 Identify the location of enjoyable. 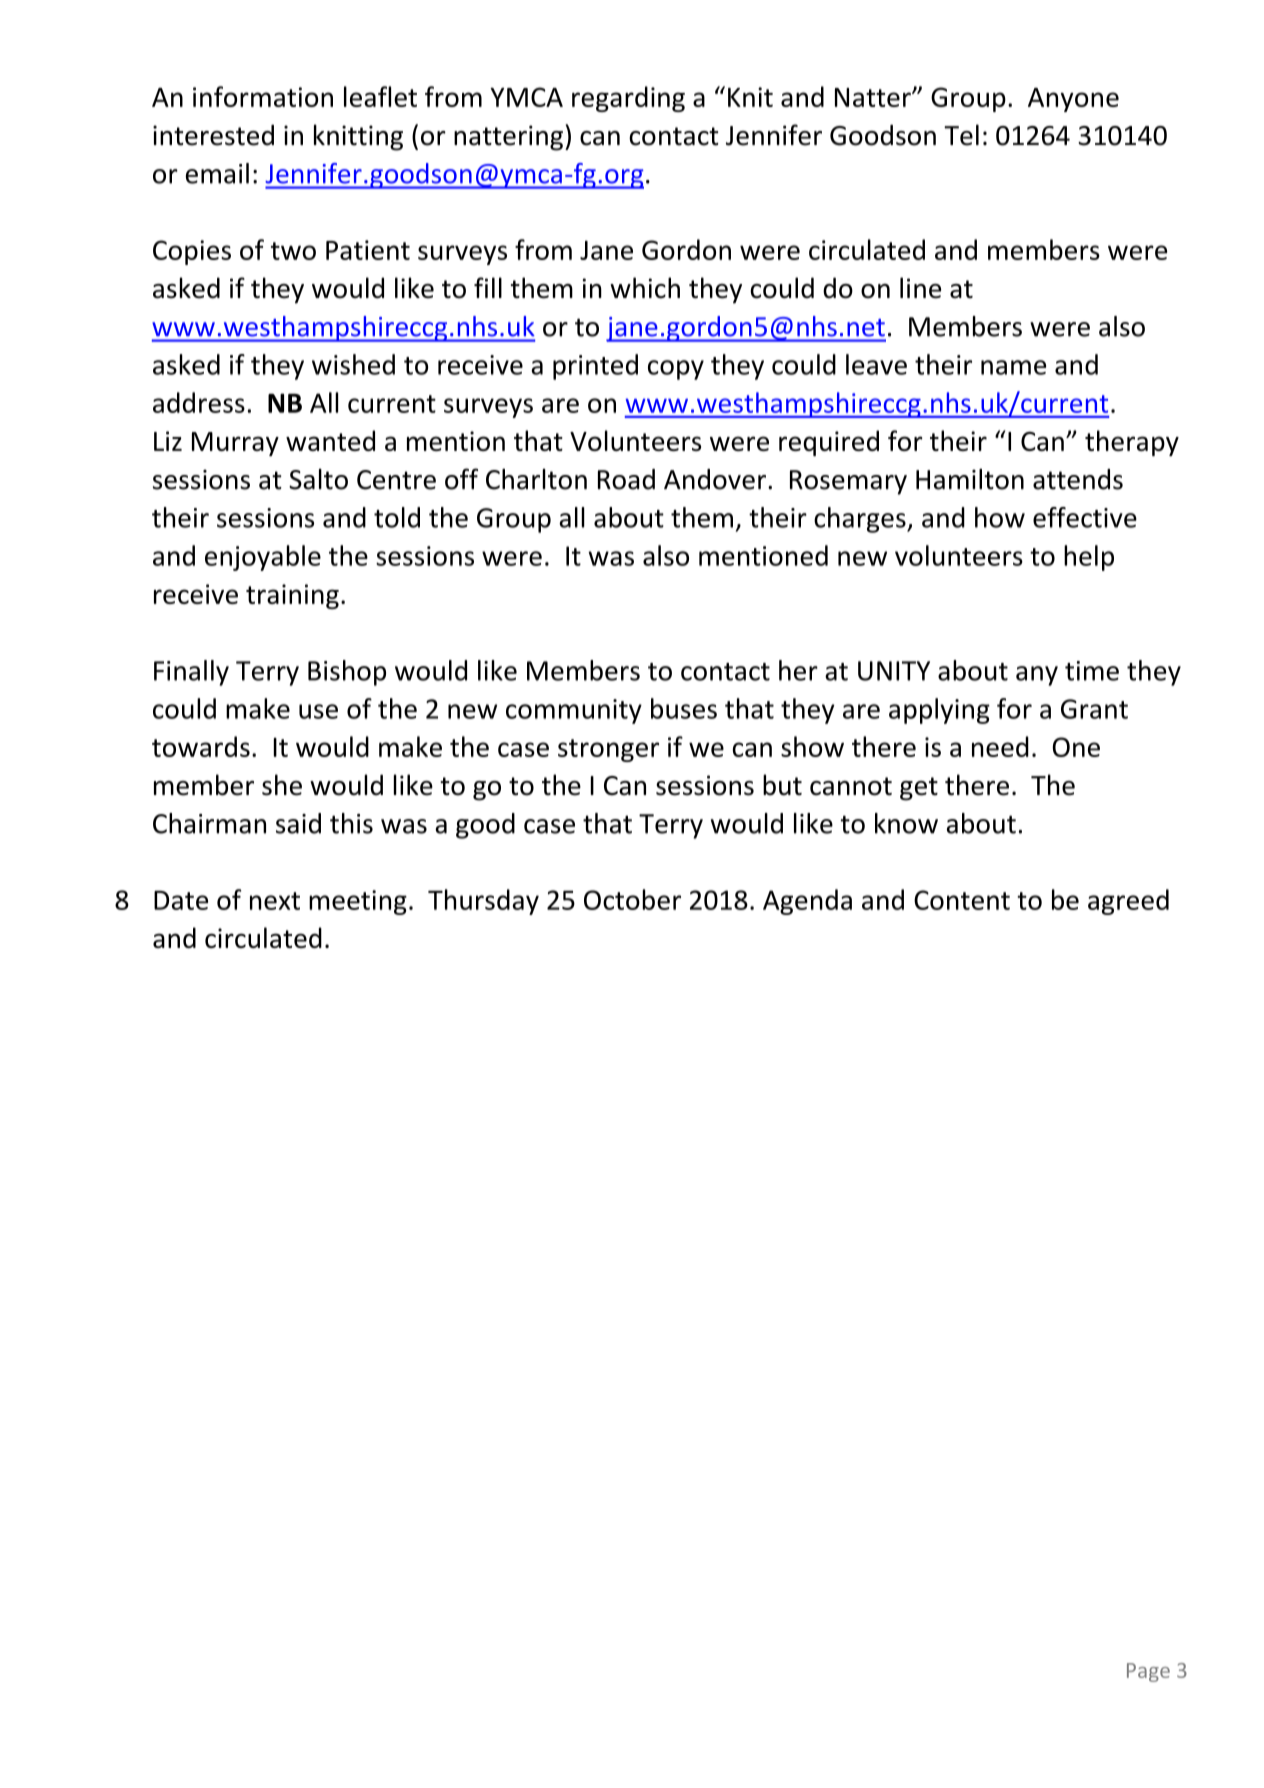
(263, 558).
